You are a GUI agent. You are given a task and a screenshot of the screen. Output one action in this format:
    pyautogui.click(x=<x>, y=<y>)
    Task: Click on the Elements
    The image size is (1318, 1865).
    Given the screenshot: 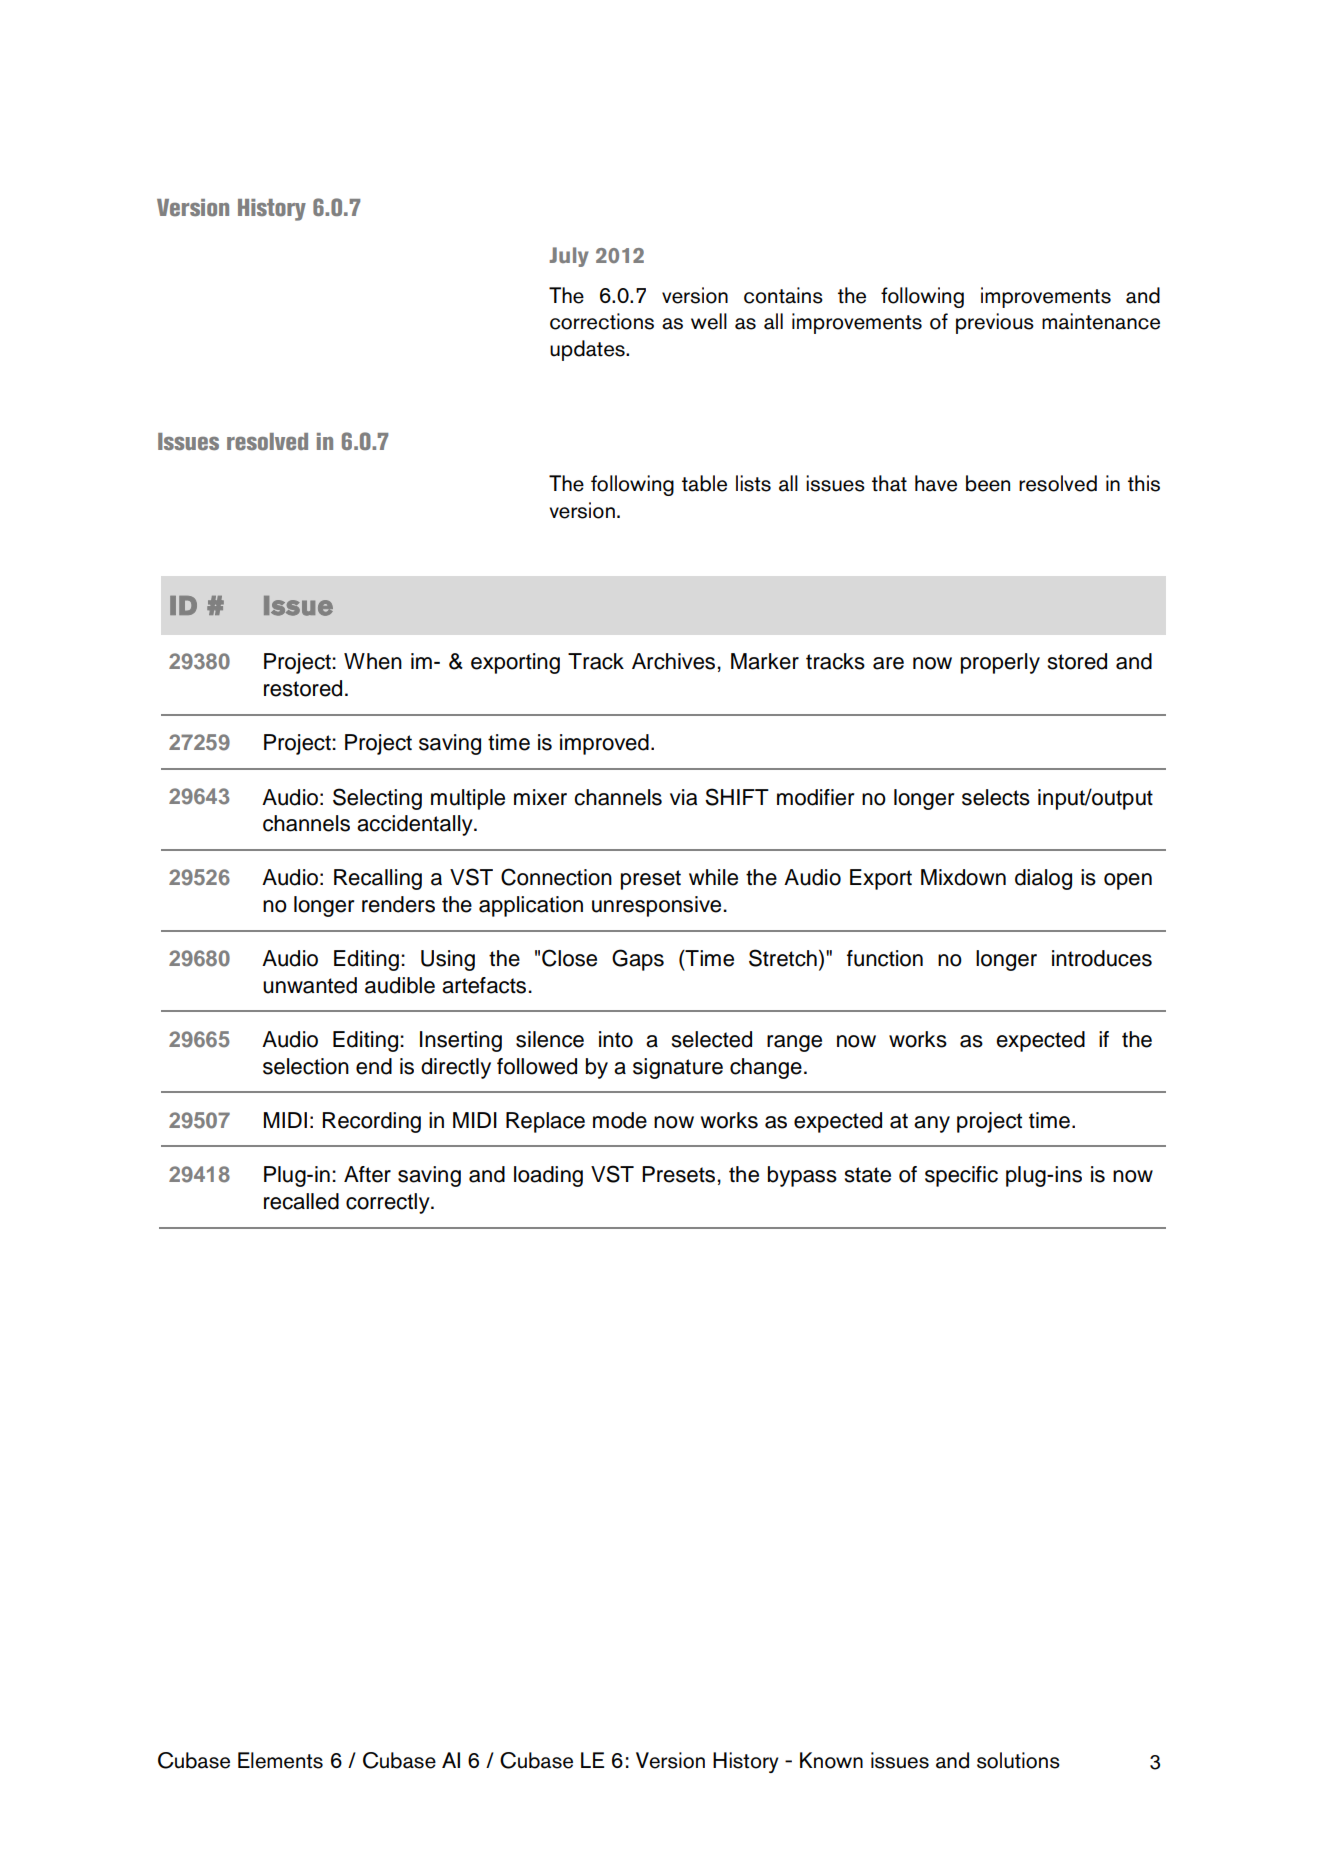 What is the action you would take?
    pyautogui.click(x=280, y=1760)
